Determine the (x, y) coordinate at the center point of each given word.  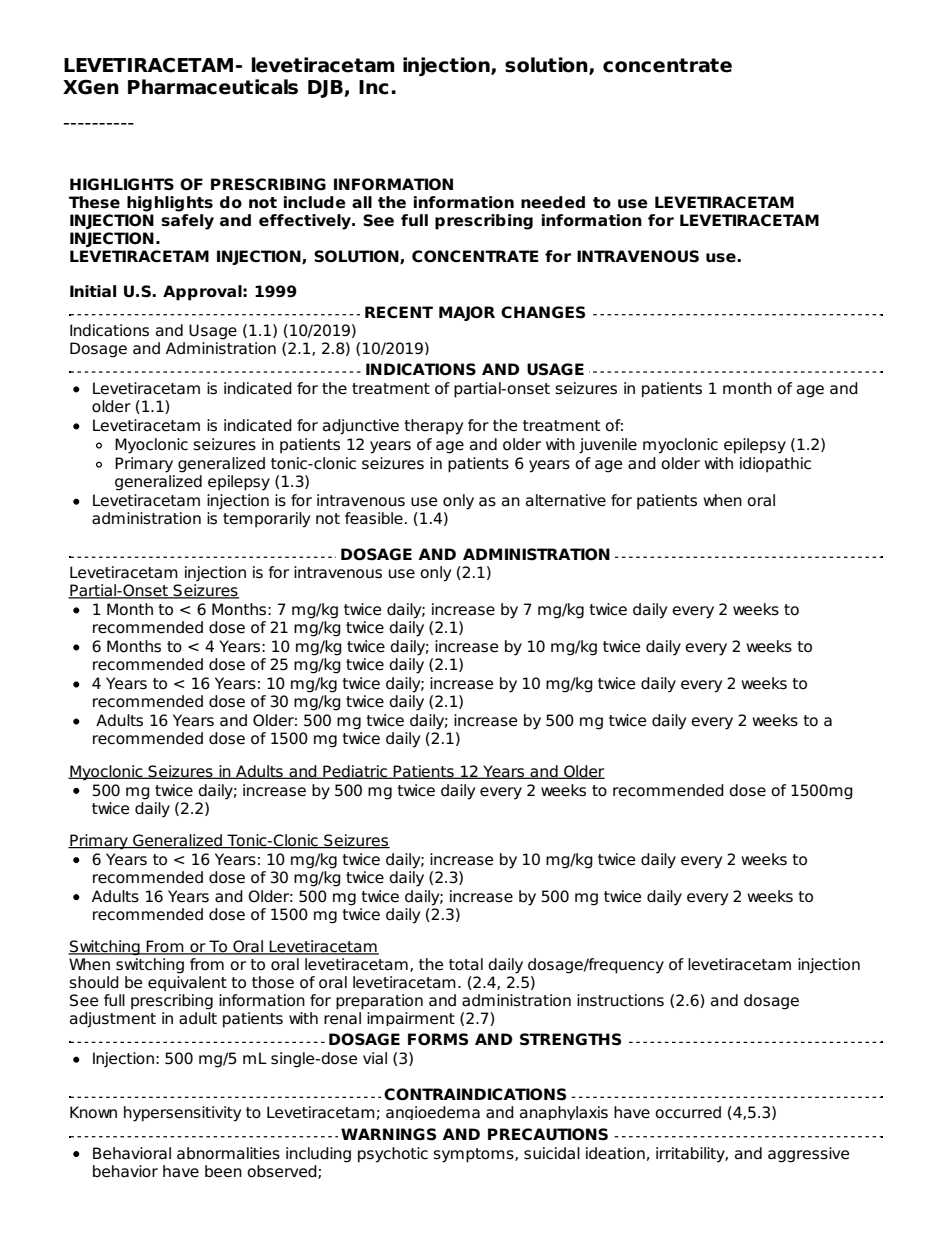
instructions (620, 1000)
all (362, 202)
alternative (566, 500)
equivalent (187, 984)
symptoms (474, 1155)
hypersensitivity (182, 1114)
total (466, 964)
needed (553, 202)
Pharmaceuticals (213, 87)
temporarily (266, 520)
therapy (433, 427)
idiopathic (775, 465)
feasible (374, 518)
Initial (93, 291)
